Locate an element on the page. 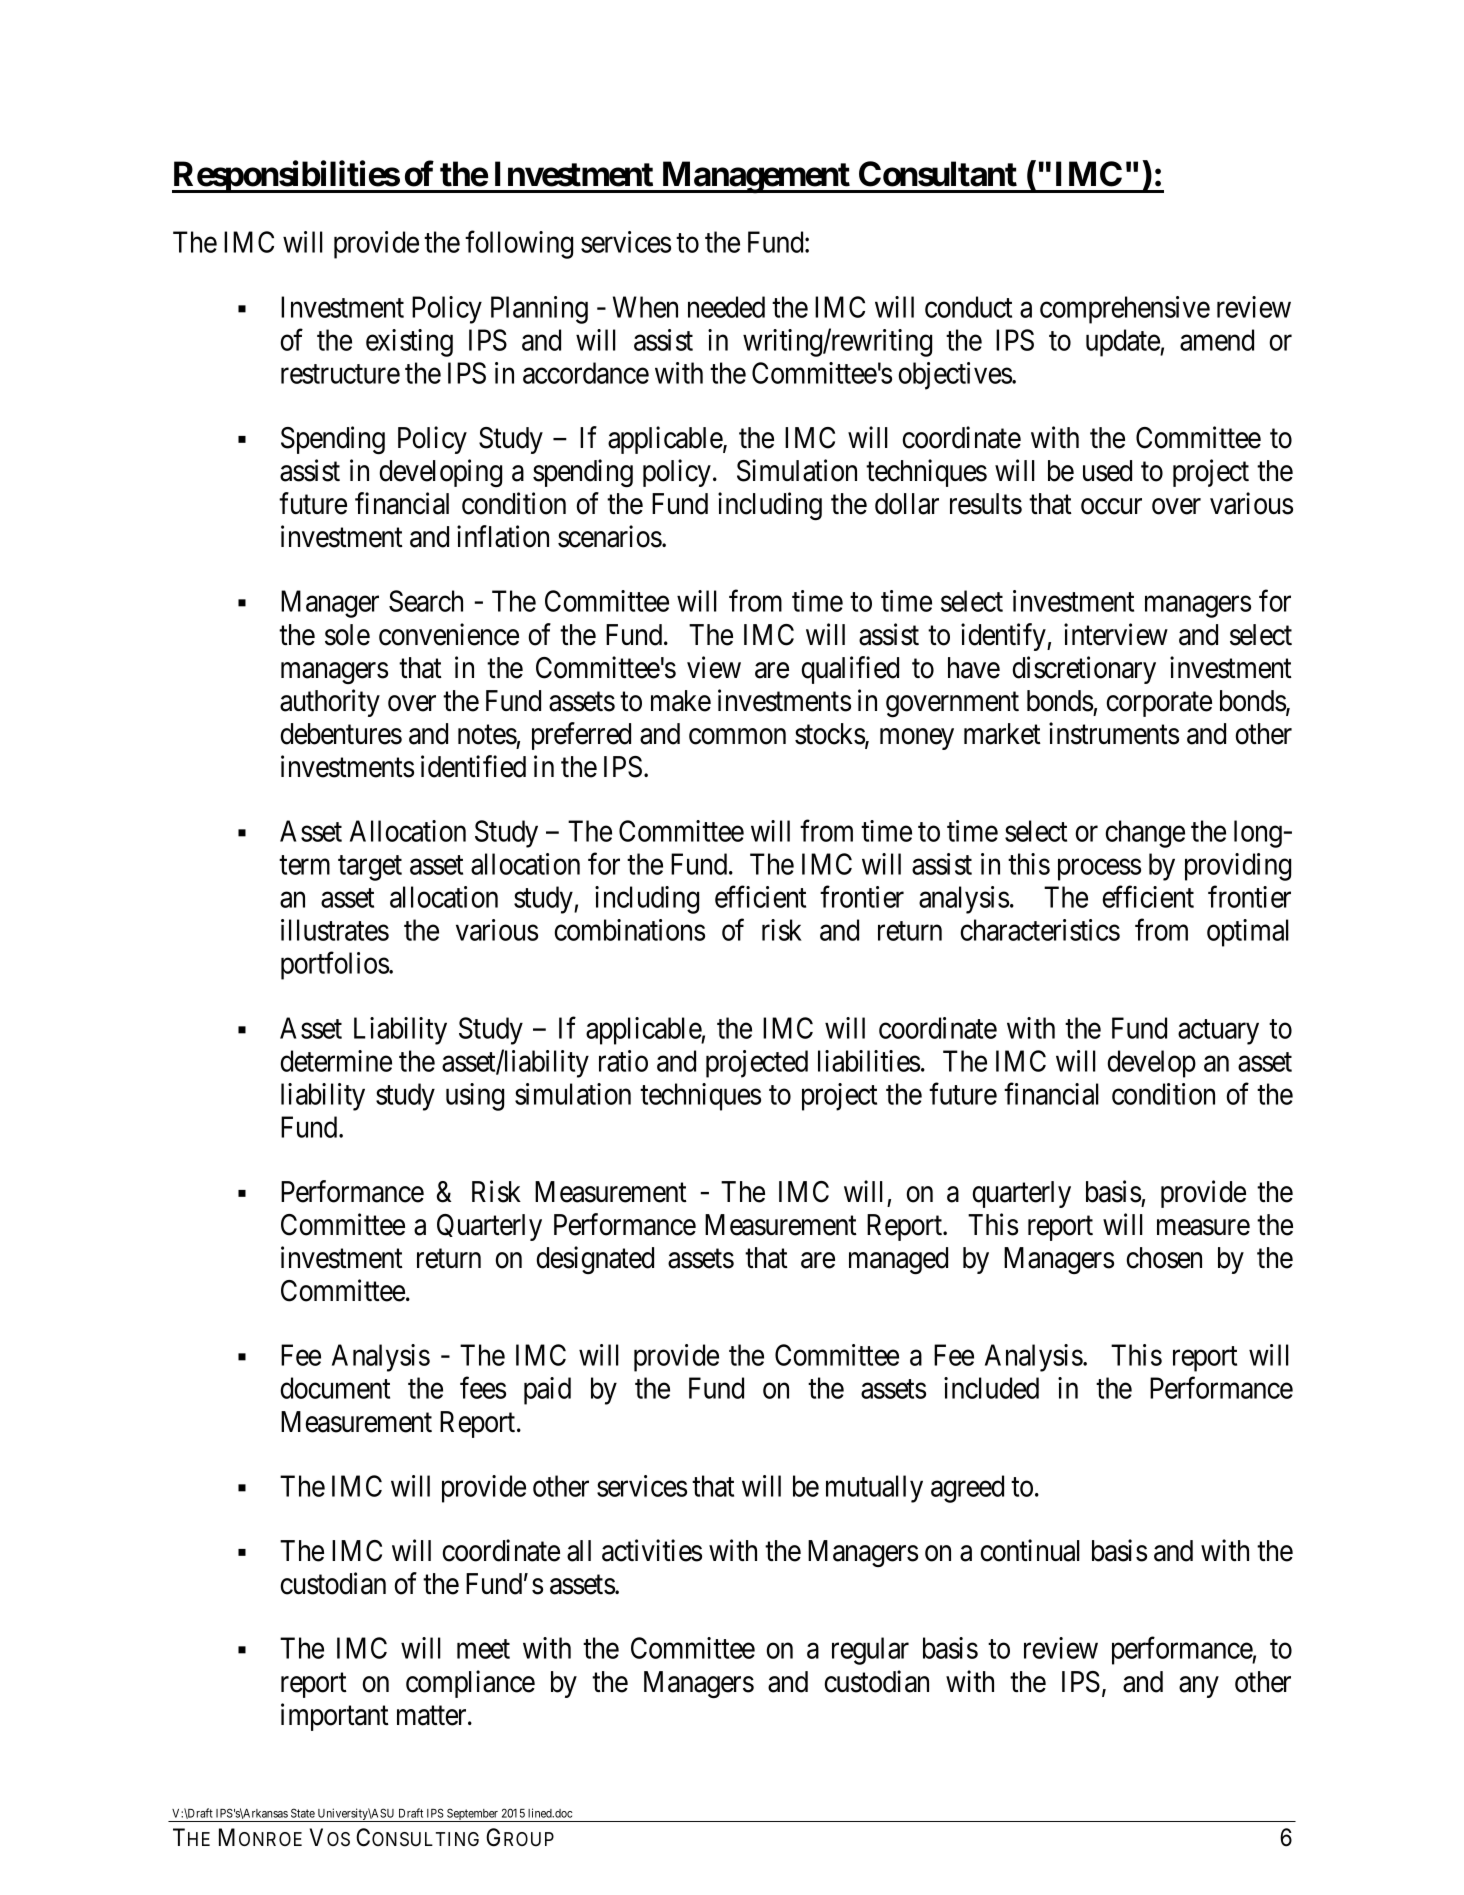  regular is located at coordinates (870, 1651).
